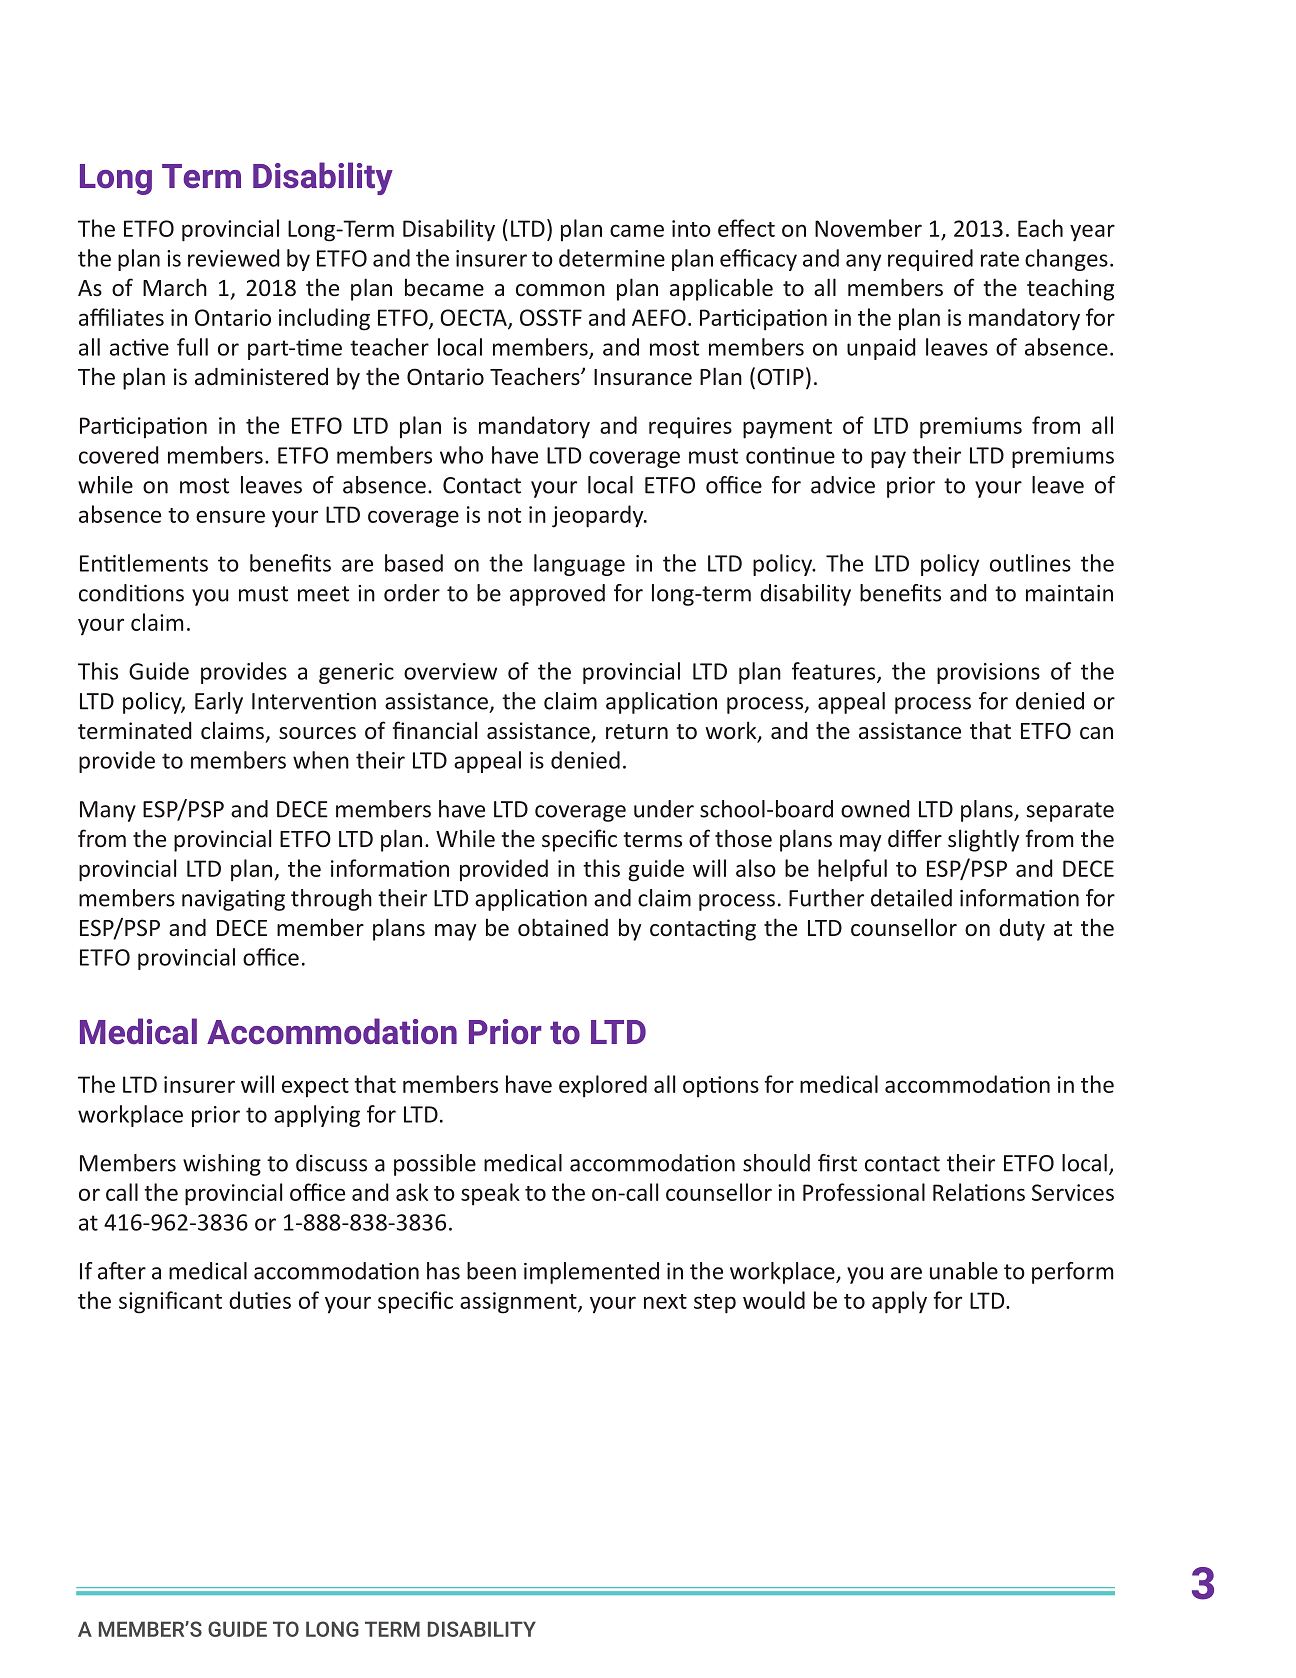 This image has height=1678, width=1296. What do you see at coordinates (234, 258) in the image?
I see `reviewed` at bounding box center [234, 258].
